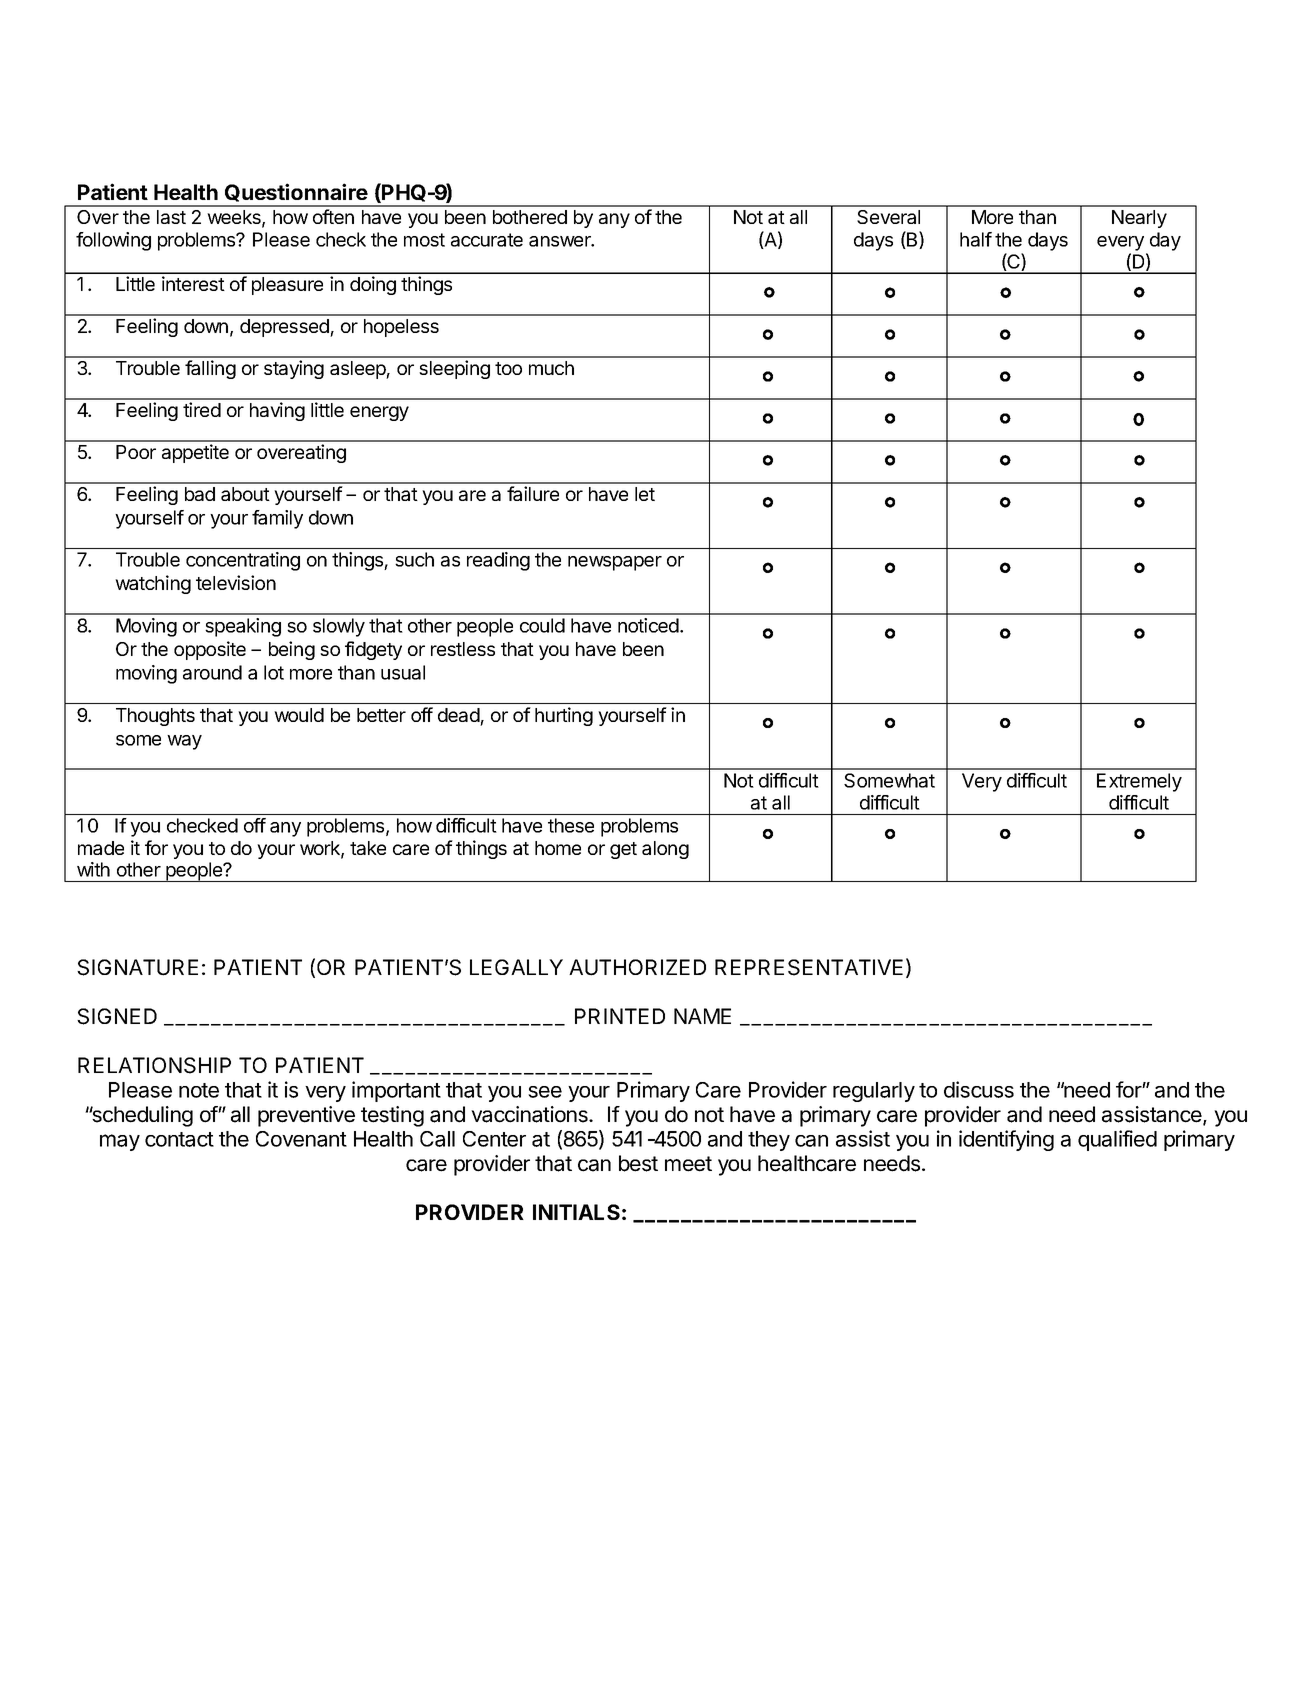  Describe the element at coordinates (615, 563) in the image. I see `newspaper` at that location.
